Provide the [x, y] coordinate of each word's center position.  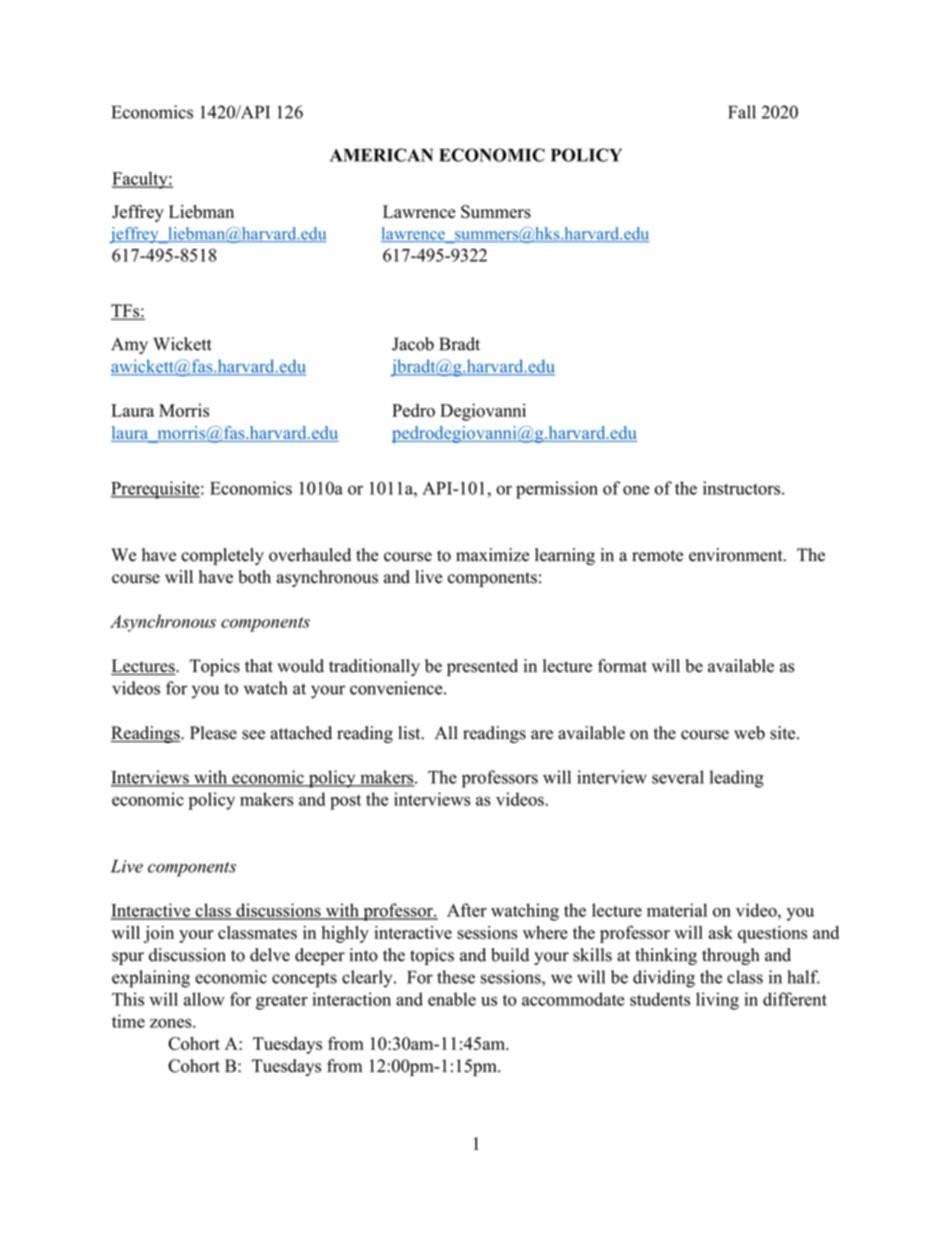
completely [222, 556]
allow [204, 999]
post [345, 802]
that [259, 665]
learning [565, 556]
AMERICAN [381, 155]
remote [657, 556]
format [622, 666]
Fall [742, 112]
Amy [129, 345]
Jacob [413, 344]
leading [737, 779]
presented [482, 667]
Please [213, 733]
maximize [492, 555]
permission [557, 490]
